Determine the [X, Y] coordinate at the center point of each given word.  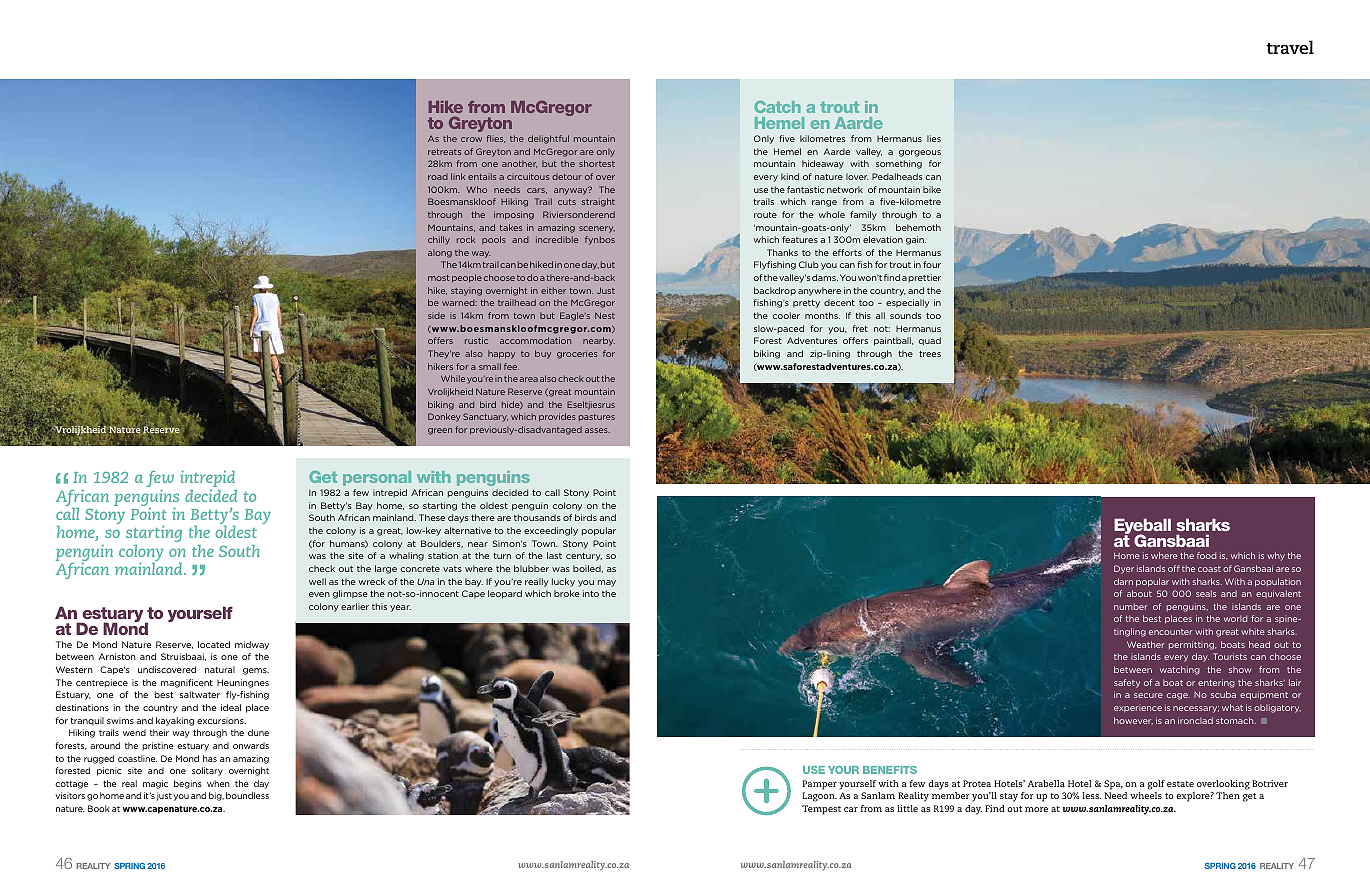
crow [471, 139]
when [218, 783]
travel [1290, 47]
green [440, 431]
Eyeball [1142, 527]
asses [597, 430]
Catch [777, 107]
